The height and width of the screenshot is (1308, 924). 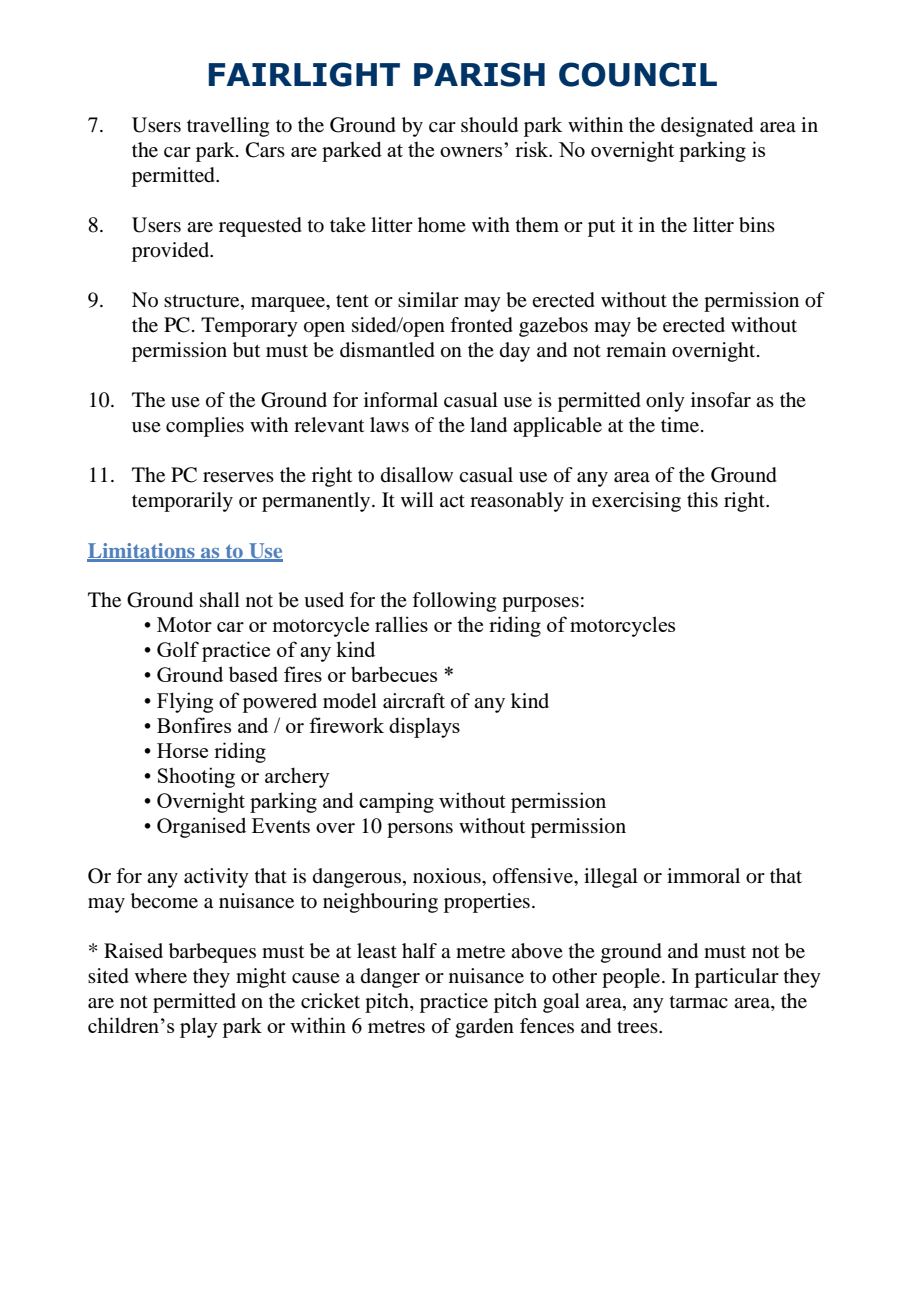 I want to click on travelling, so click(x=228, y=127).
